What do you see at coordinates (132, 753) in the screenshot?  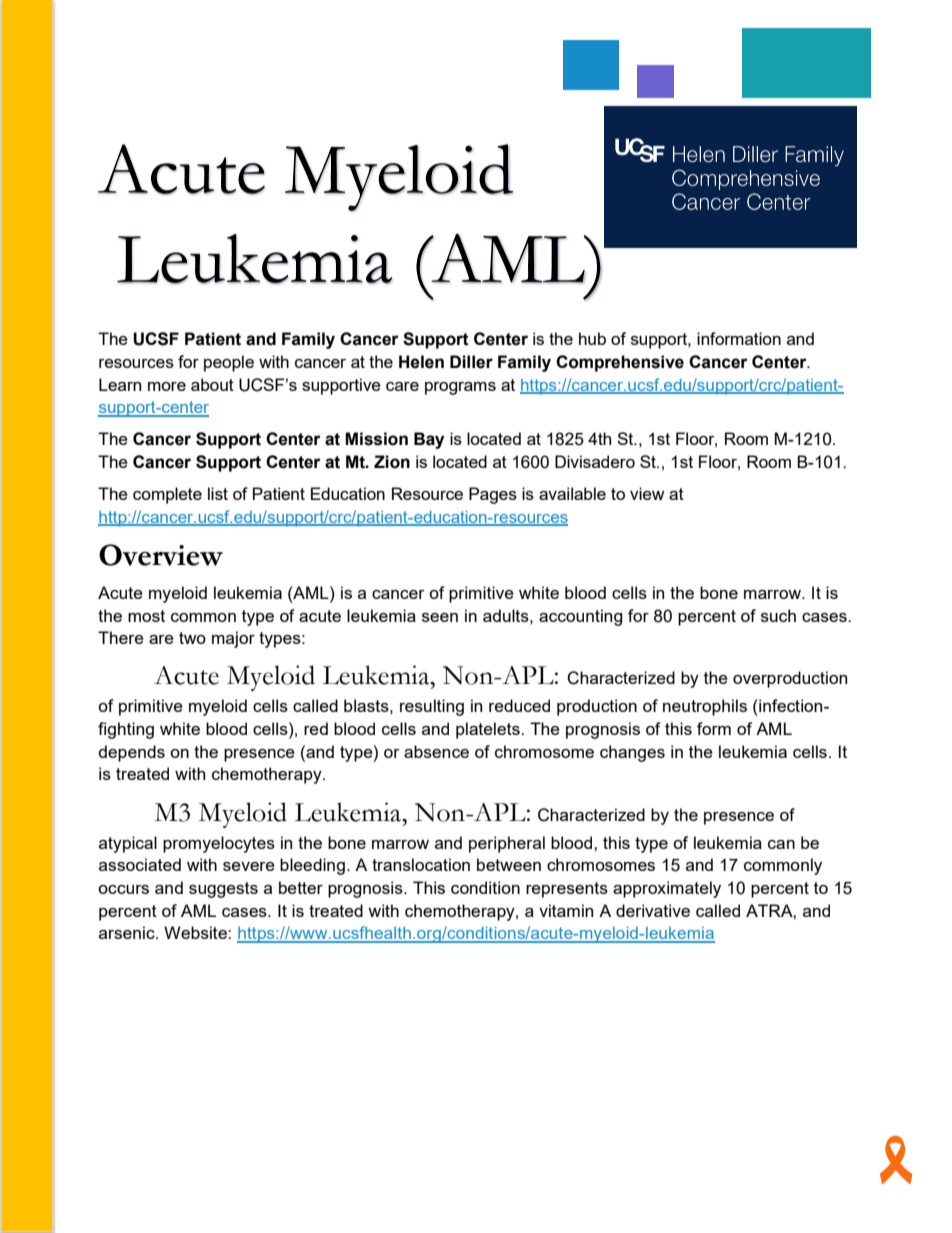 I see `depends` at bounding box center [132, 753].
